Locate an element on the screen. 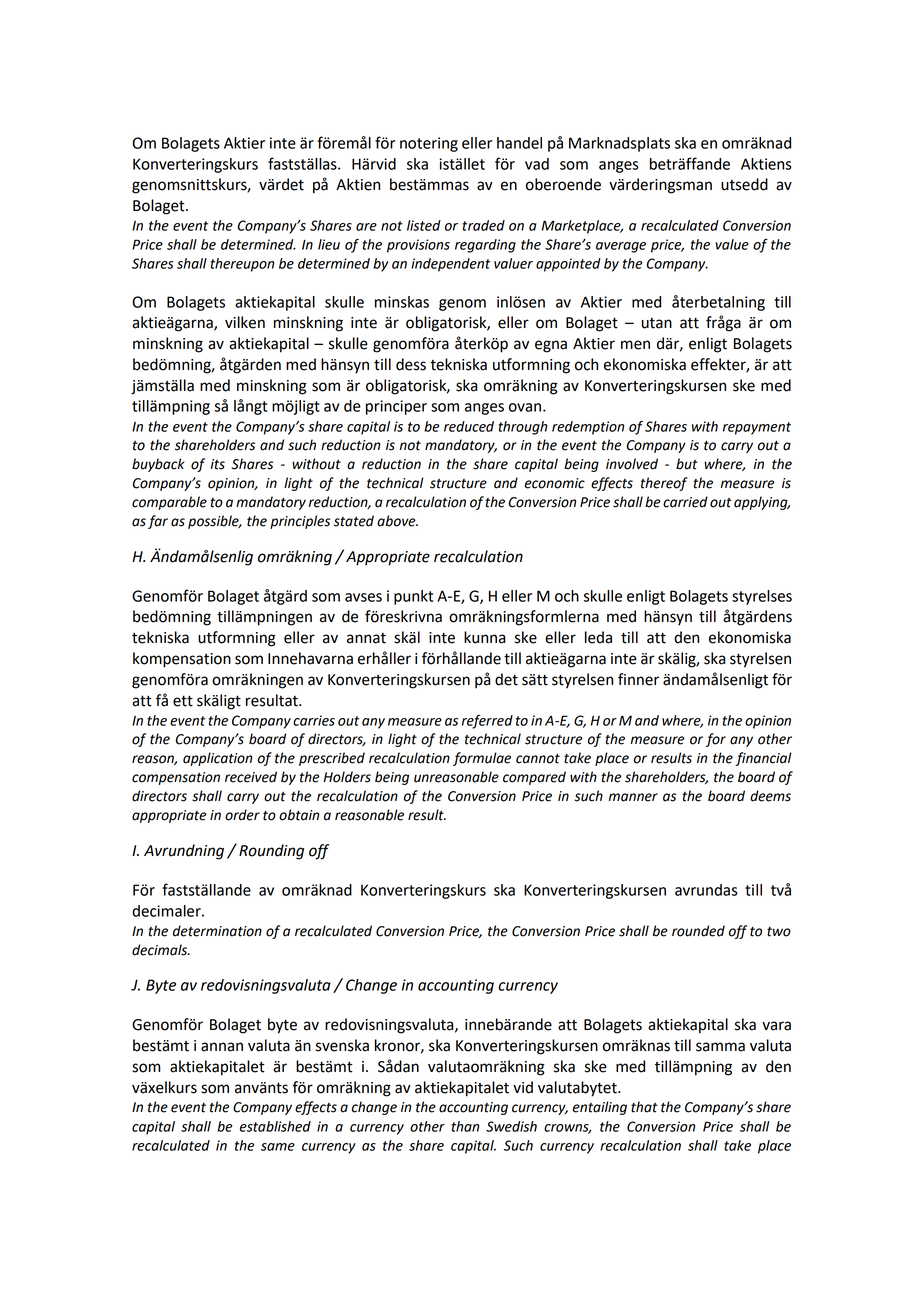 This screenshot has width=924, height=1308. deems is located at coordinates (770, 796).
